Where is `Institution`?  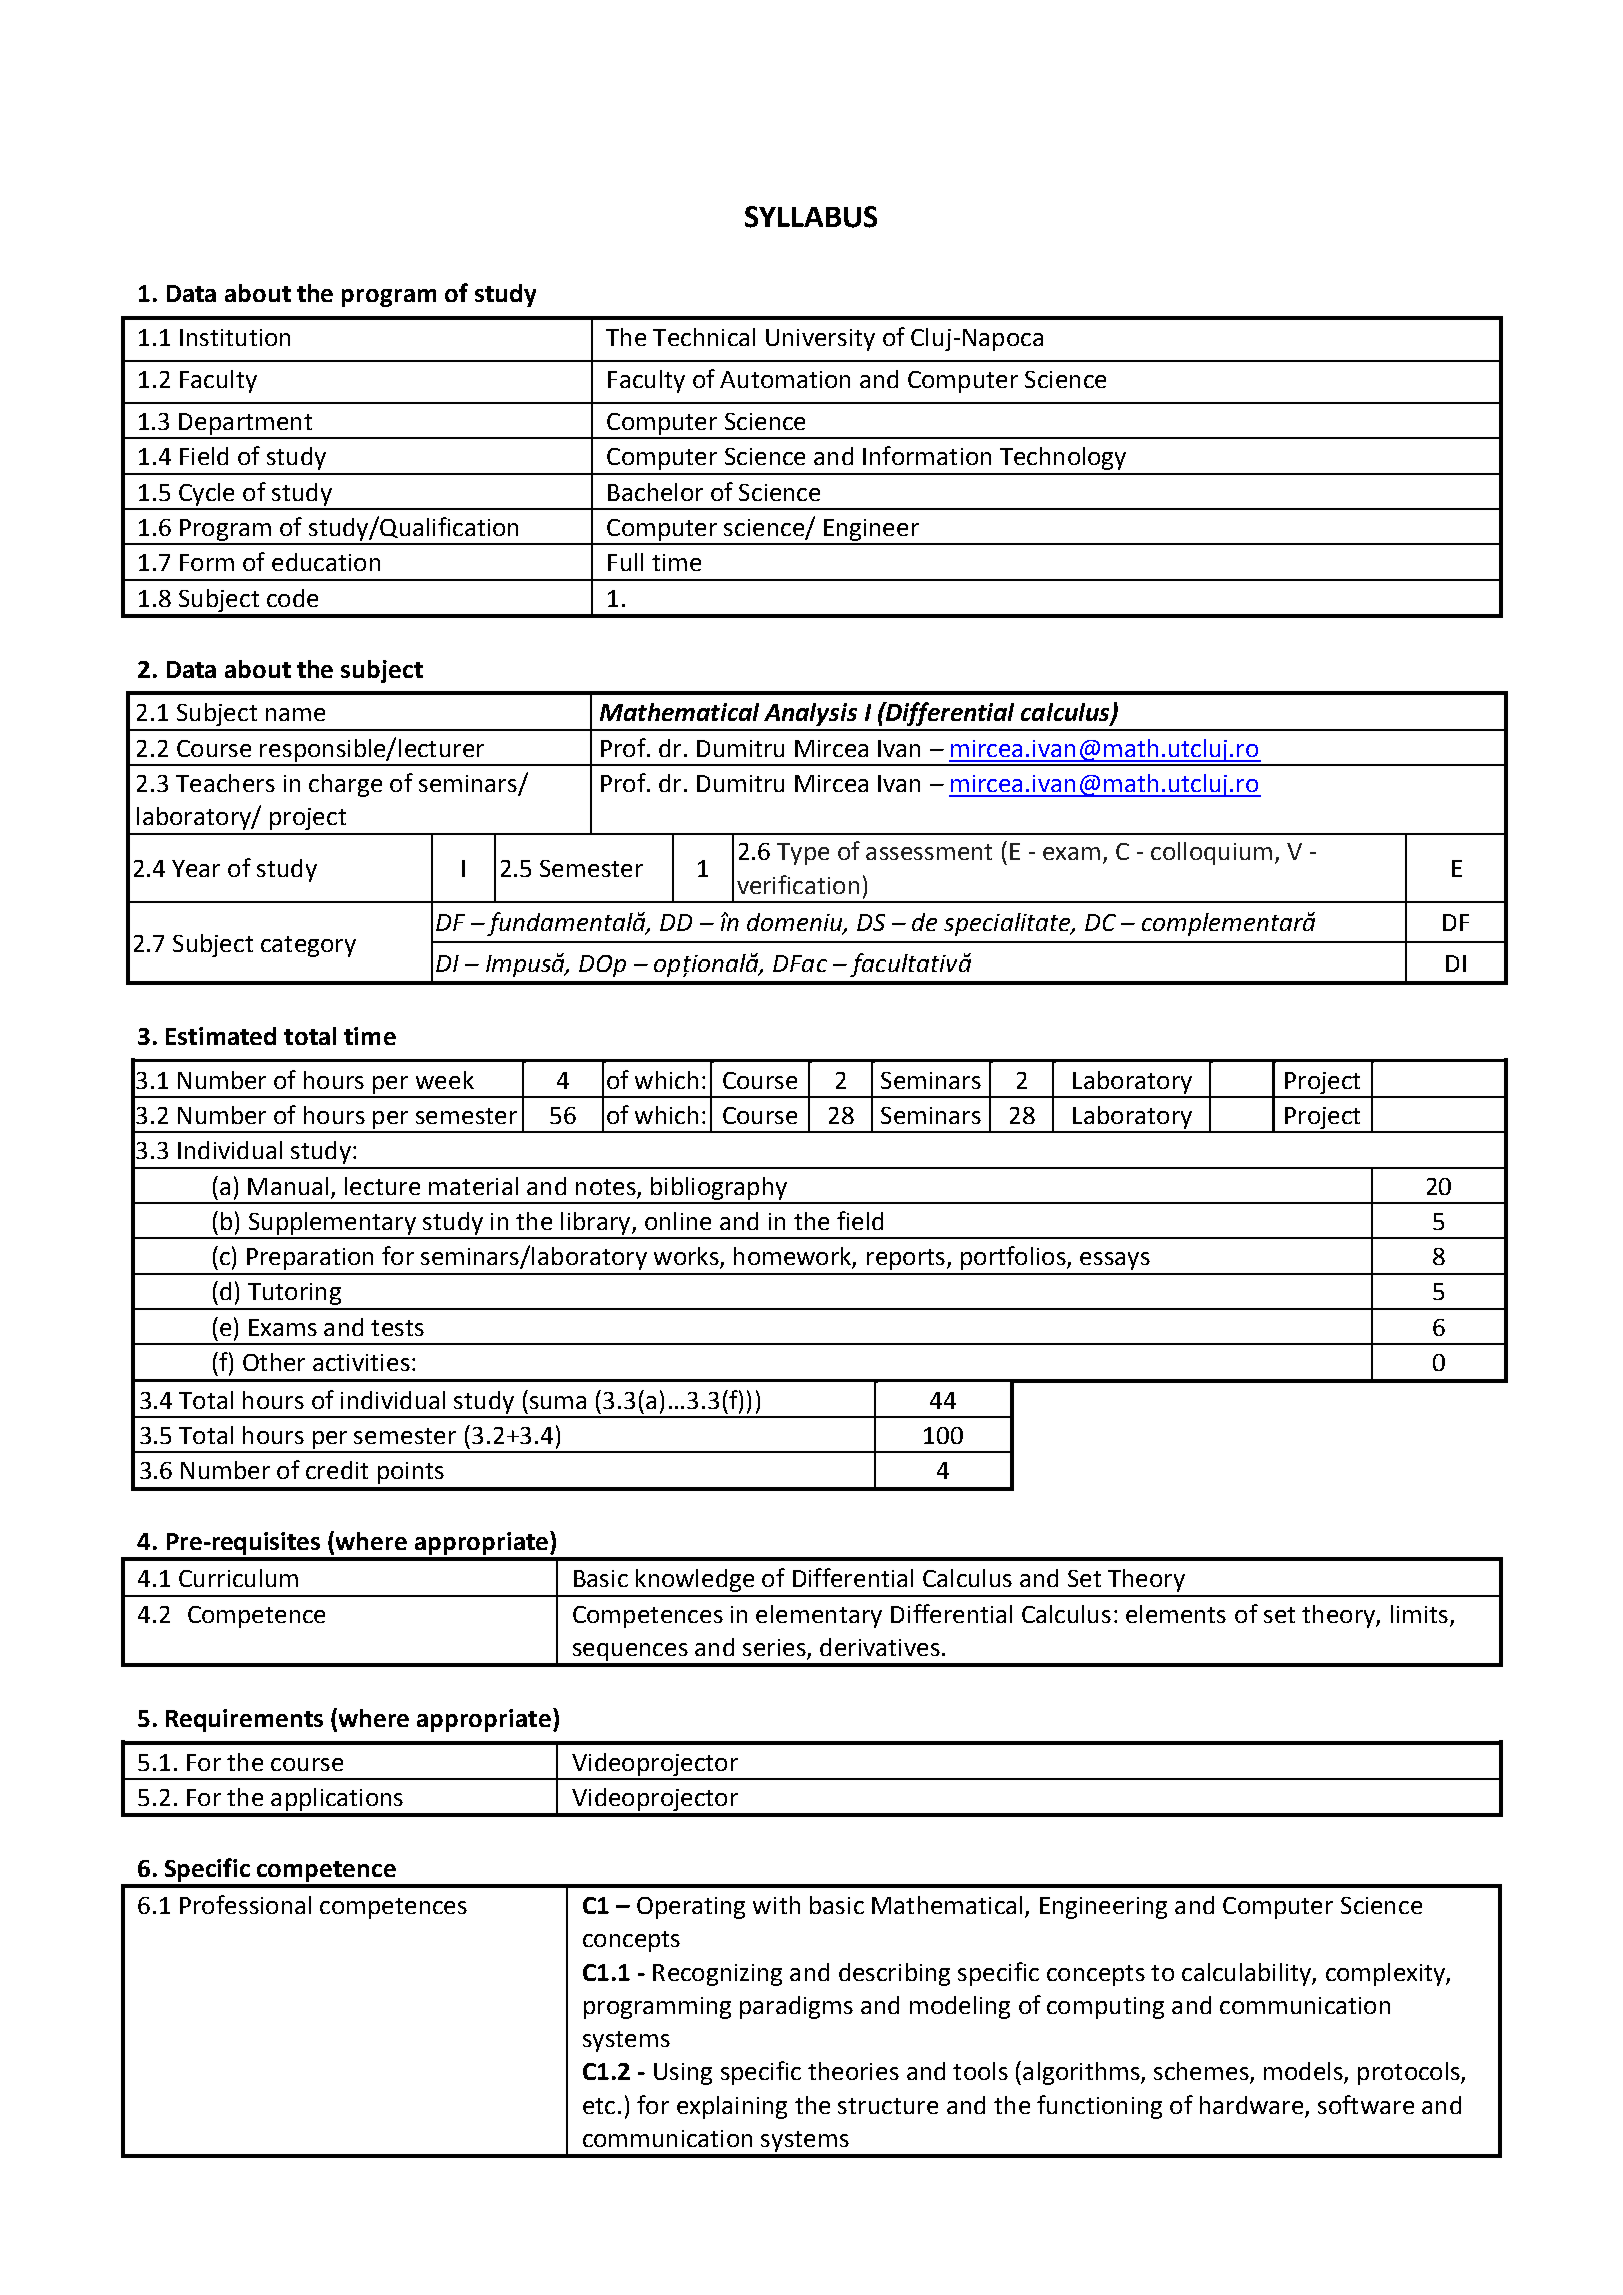 Institution is located at coordinates (235, 337).
